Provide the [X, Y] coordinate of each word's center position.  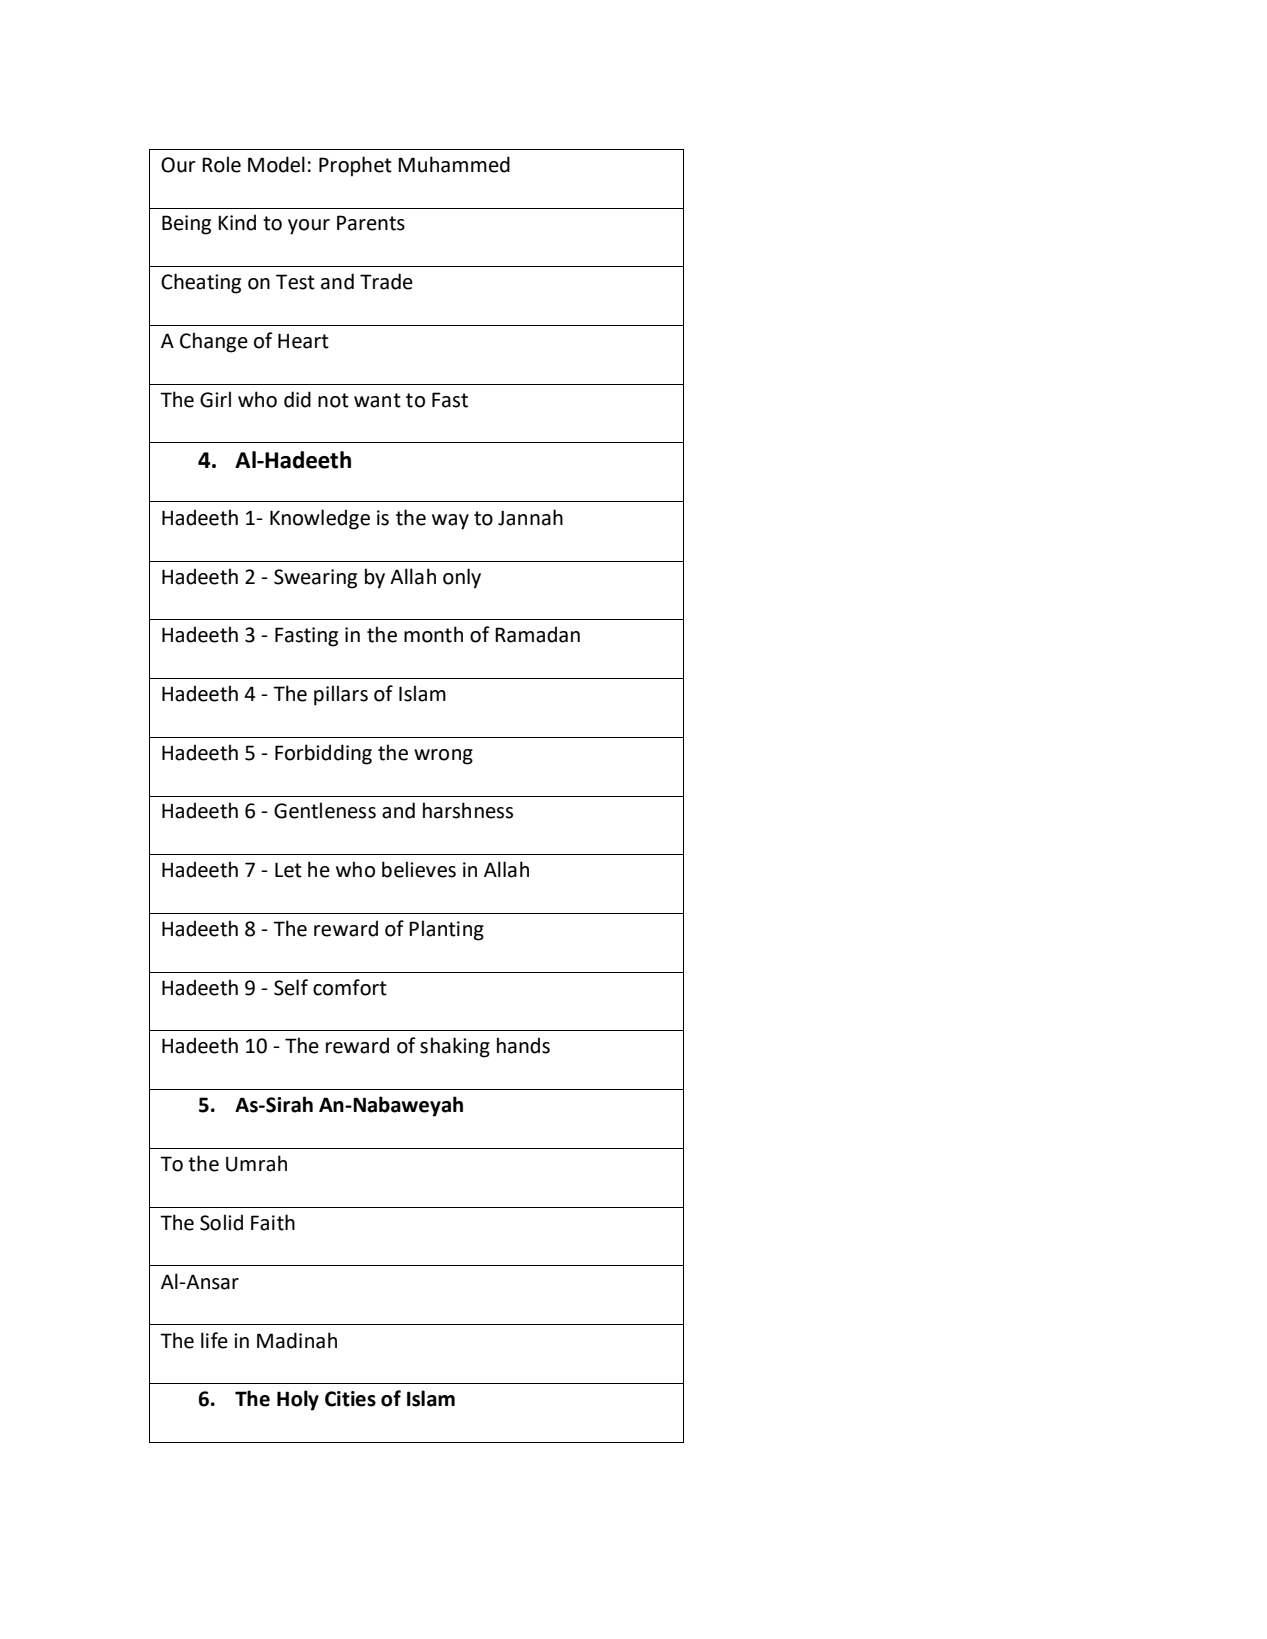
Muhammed [454, 164]
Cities [350, 1399]
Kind [237, 222]
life [214, 1340]
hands [523, 1045]
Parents [371, 223]
